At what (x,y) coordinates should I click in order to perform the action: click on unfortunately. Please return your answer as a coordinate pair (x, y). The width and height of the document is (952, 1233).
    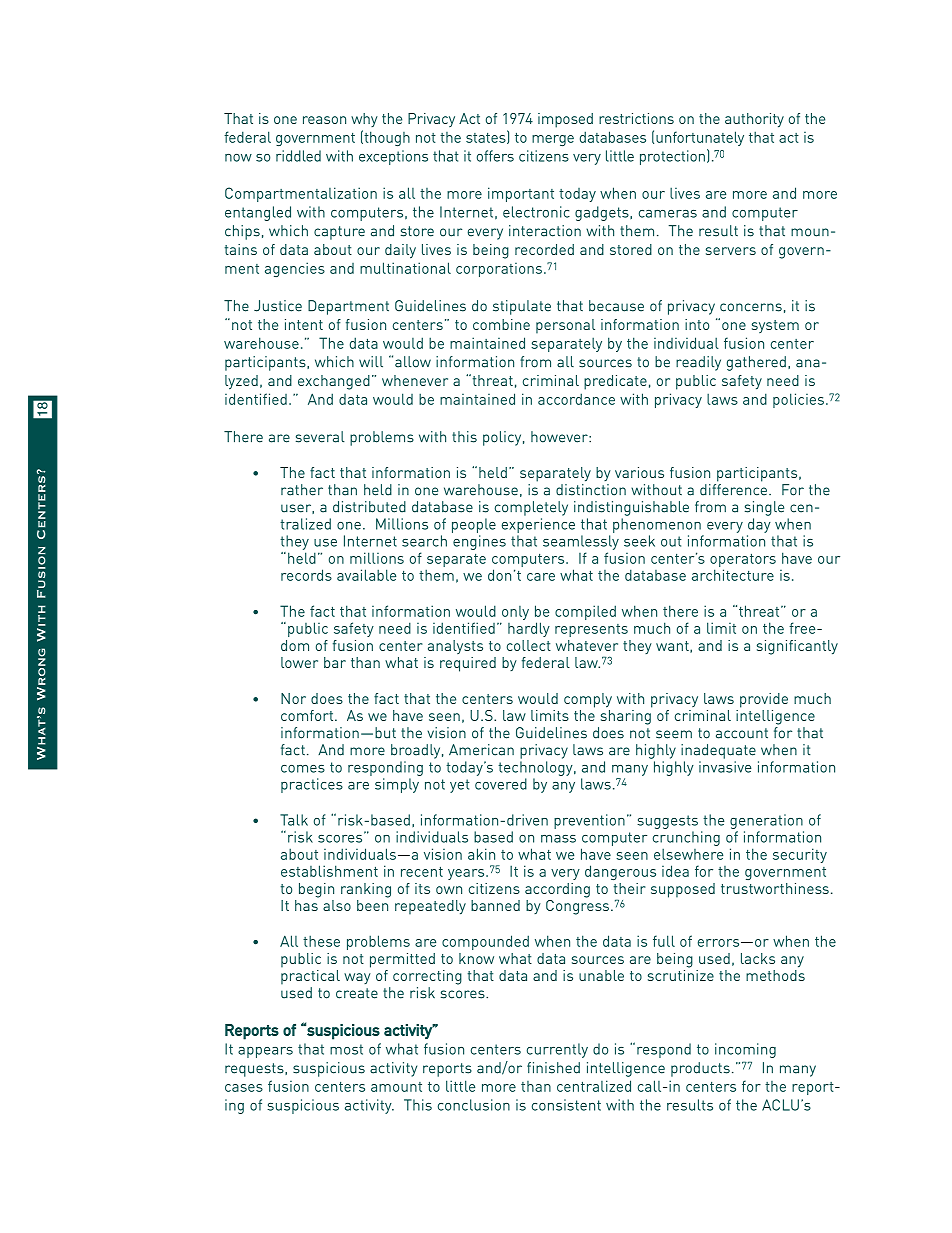
    Looking at the image, I should click on (700, 138).
